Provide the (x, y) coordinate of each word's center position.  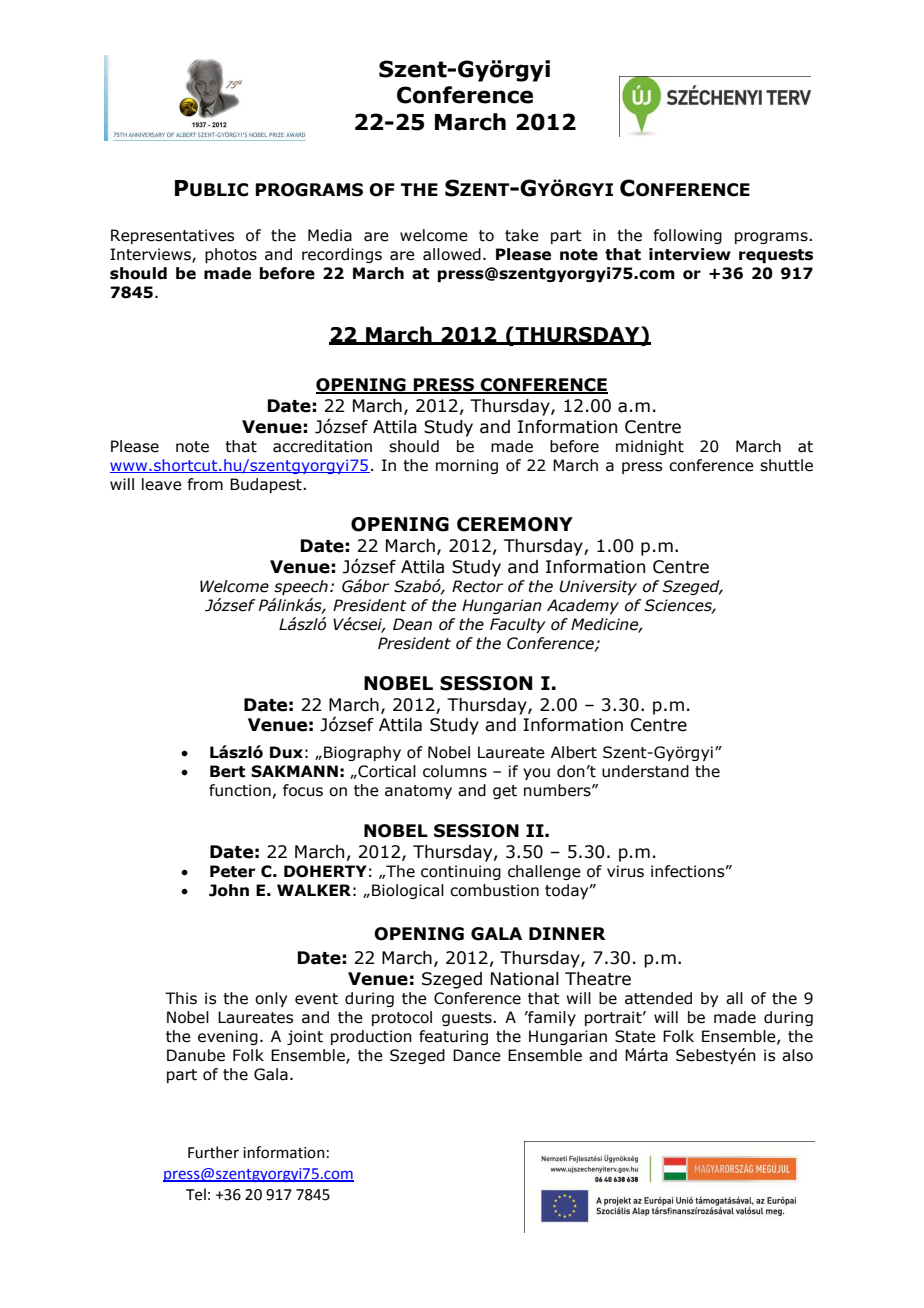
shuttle (786, 465)
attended (658, 998)
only (271, 999)
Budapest (267, 485)
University (598, 587)
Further (213, 1152)
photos (231, 255)
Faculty (518, 625)
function (240, 790)
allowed (452, 254)
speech (301, 587)
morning (467, 466)
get (505, 792)
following (687, 236)
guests (468, 1019)
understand (645, 771)
